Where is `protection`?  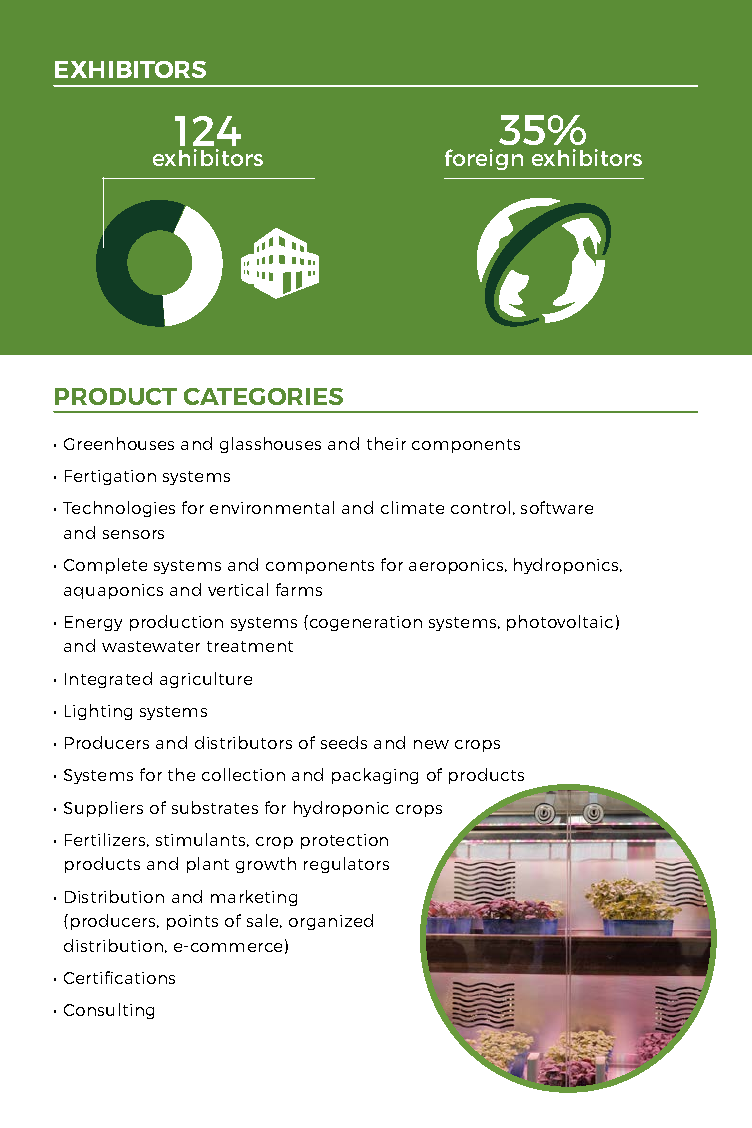 protection is located at coordinates (344, 841).
